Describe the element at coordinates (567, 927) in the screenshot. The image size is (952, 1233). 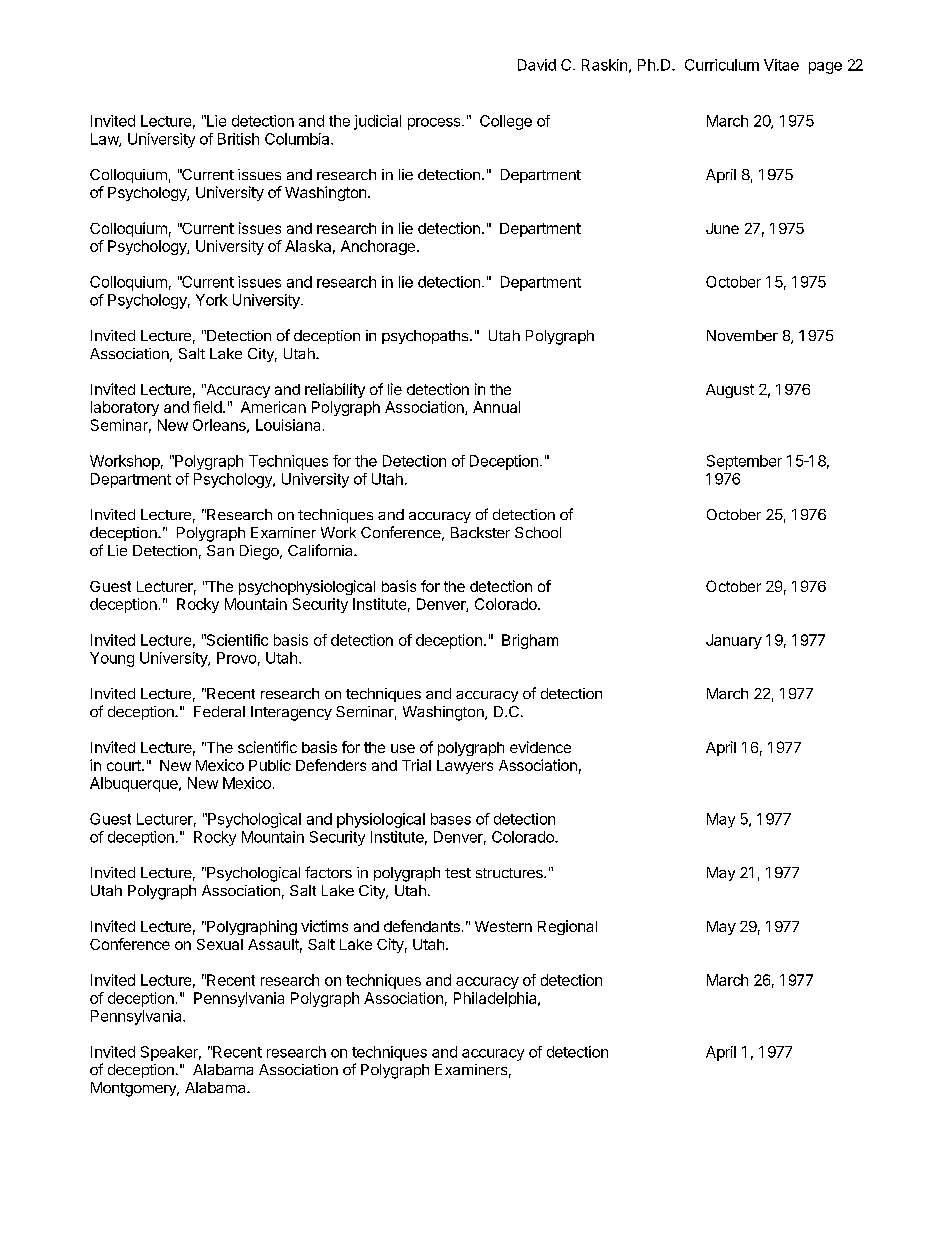
I see `Regional` at that location.
